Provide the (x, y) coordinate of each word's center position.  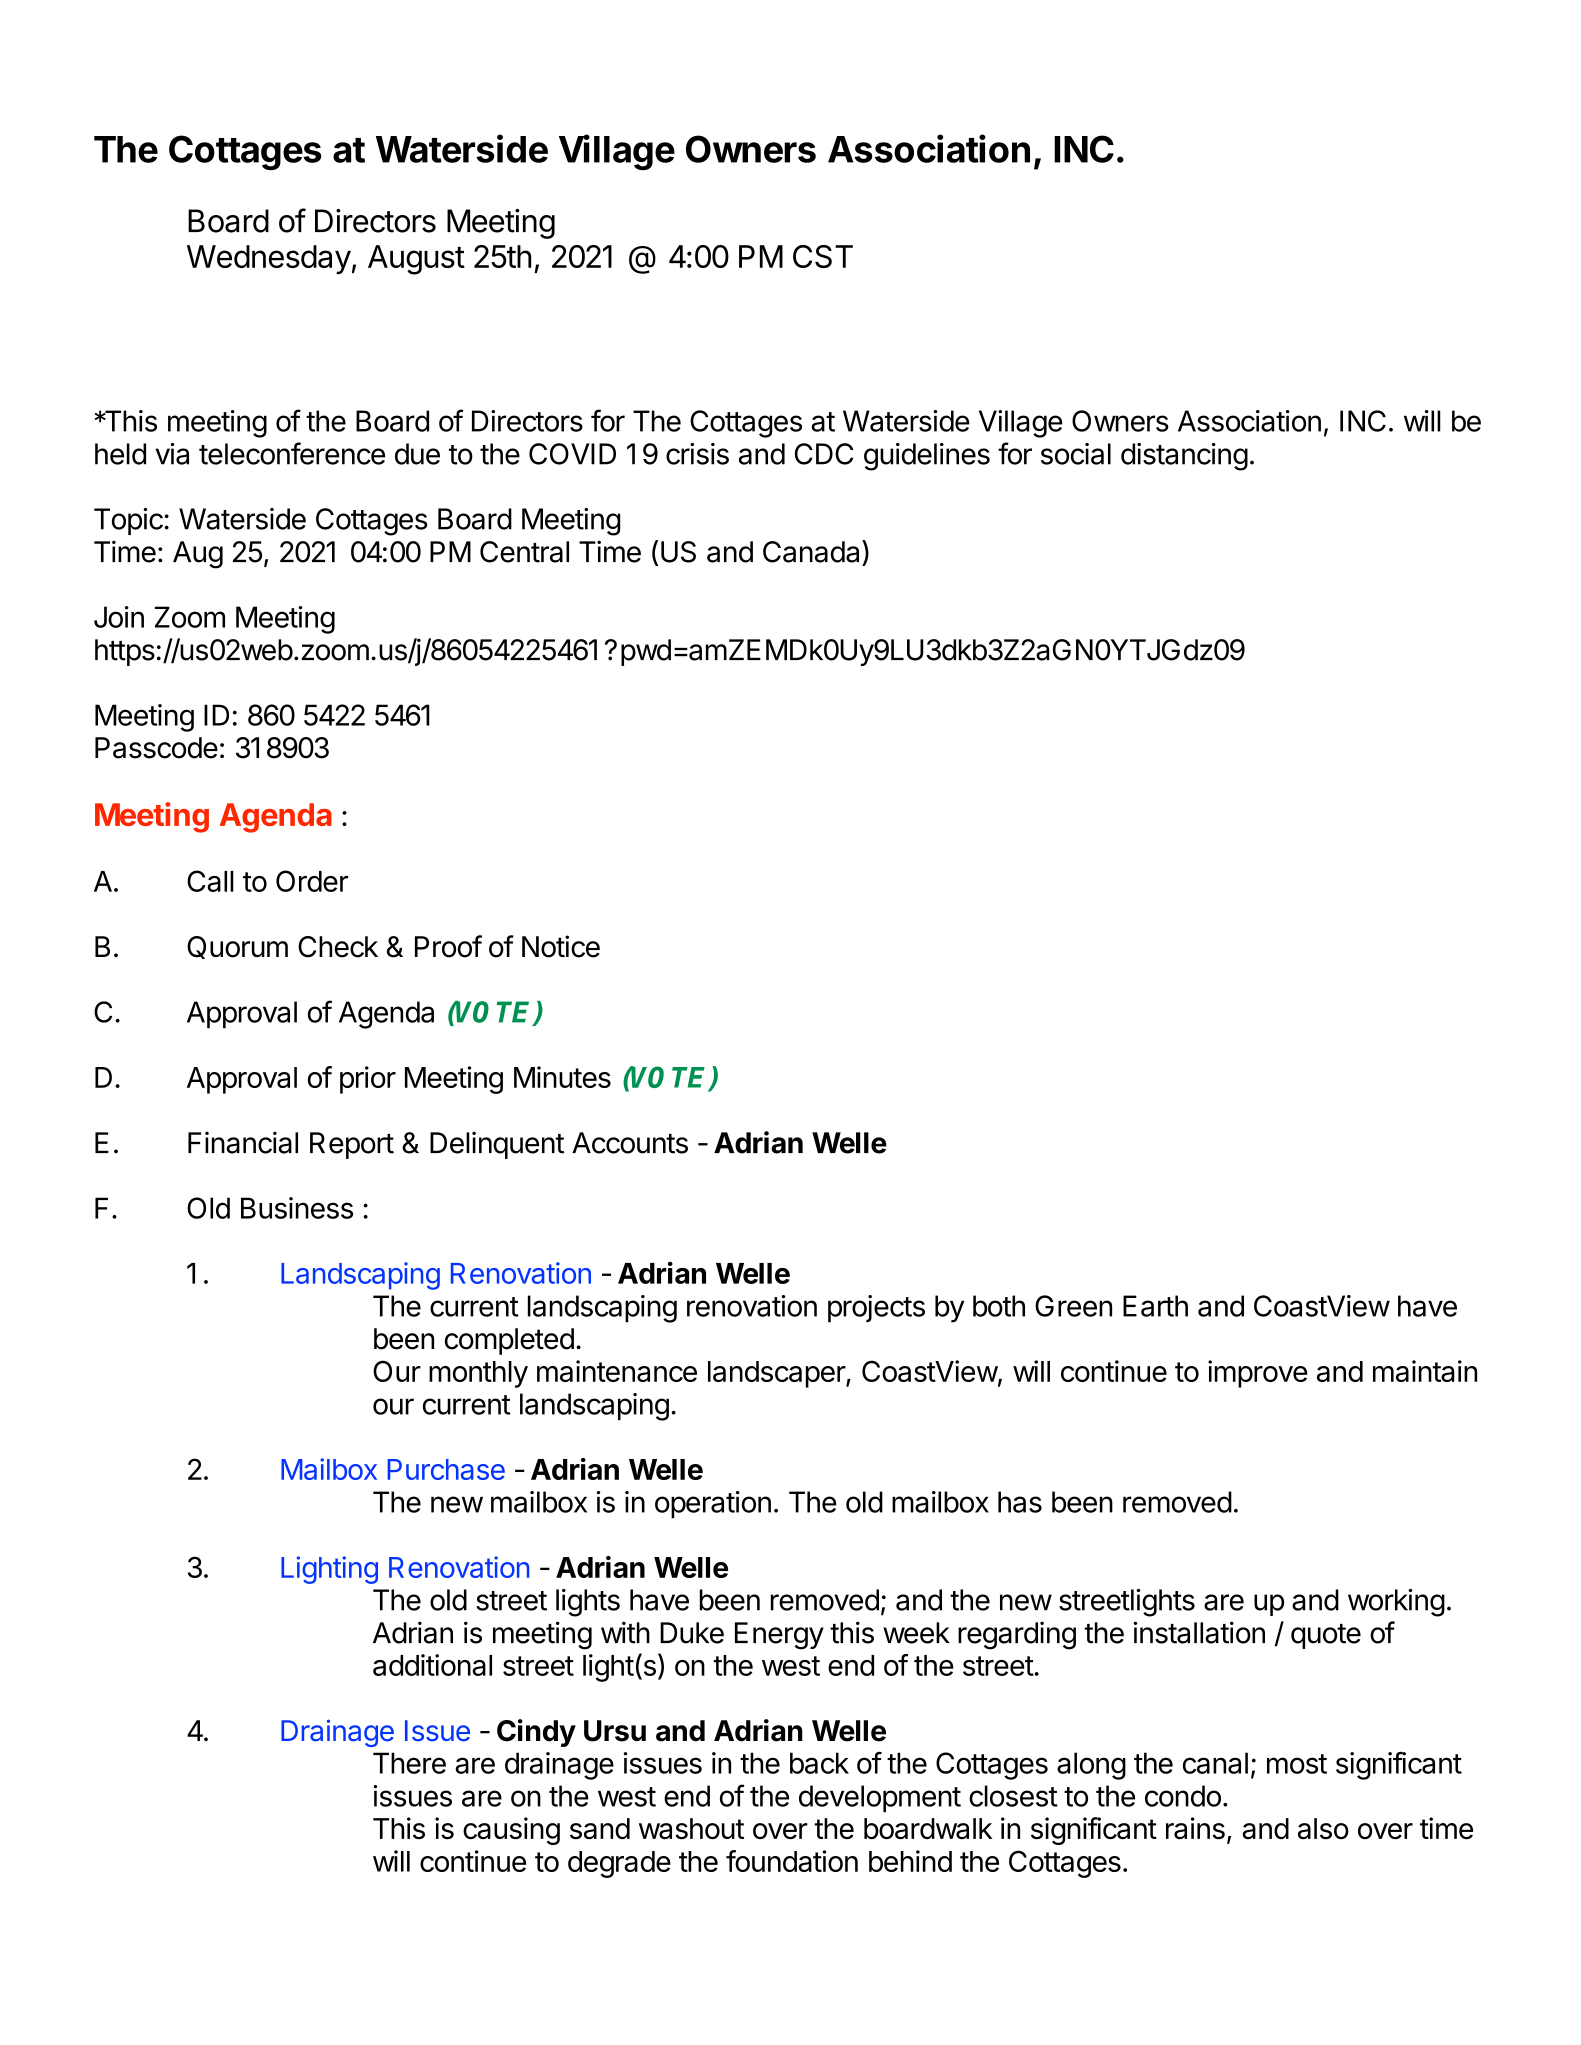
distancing (1184, 457)
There (409, 1763)
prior (368, 1080)
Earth (1155, 1306)
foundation (792, 1861)
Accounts (630, 1143)
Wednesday (269, 259)
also (1323, 1828)
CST (823, 256)
